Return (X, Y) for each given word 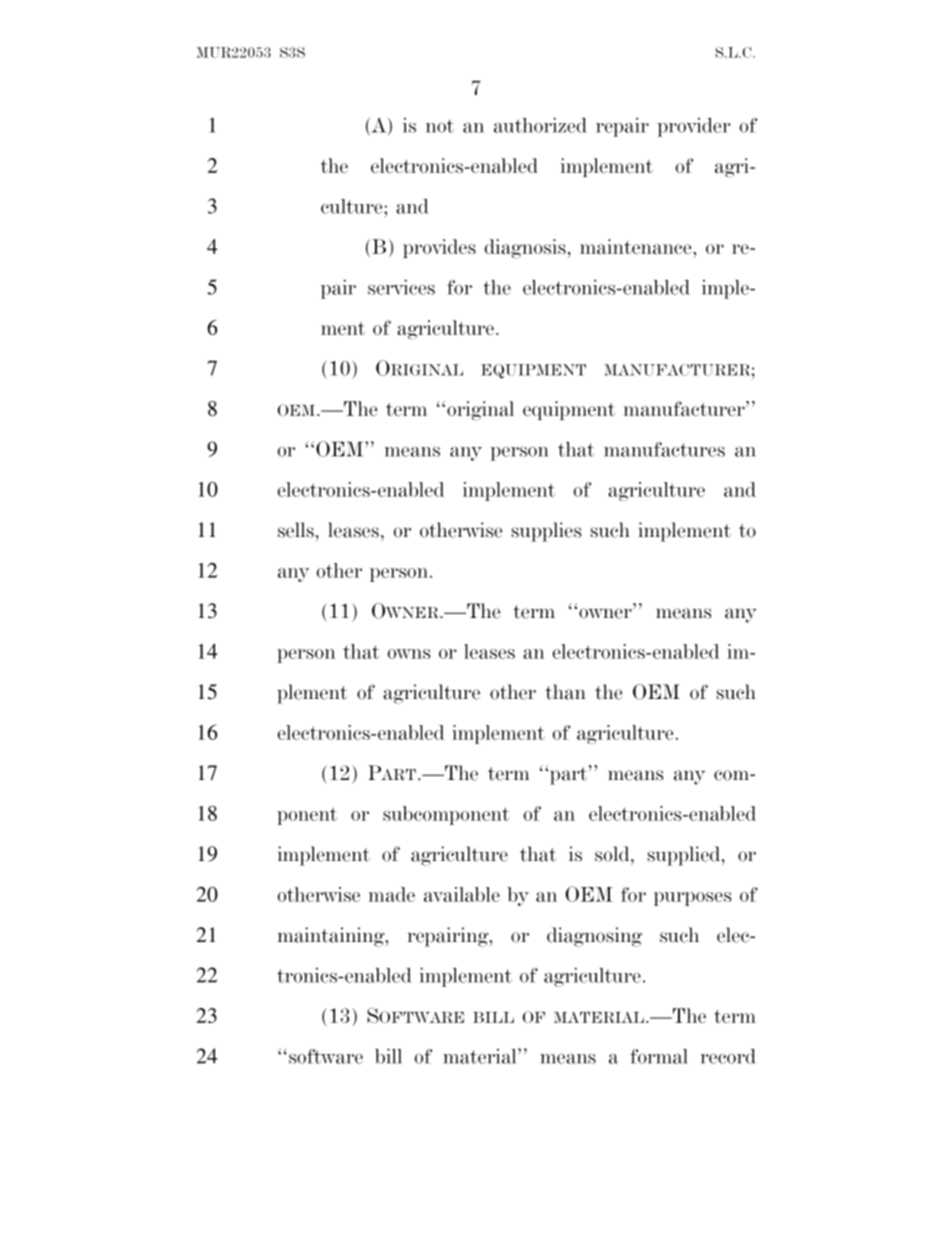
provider (694, 127)
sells (296, 530)
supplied (685, 856)
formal (659, 1056)
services (401, 287)
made (391, 894)
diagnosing (594, 937)
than (565, 692)
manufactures (664, 449)
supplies (546, 532)
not (440, 126)
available (462, 894)
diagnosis (525, 249)
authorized (540, 125)
